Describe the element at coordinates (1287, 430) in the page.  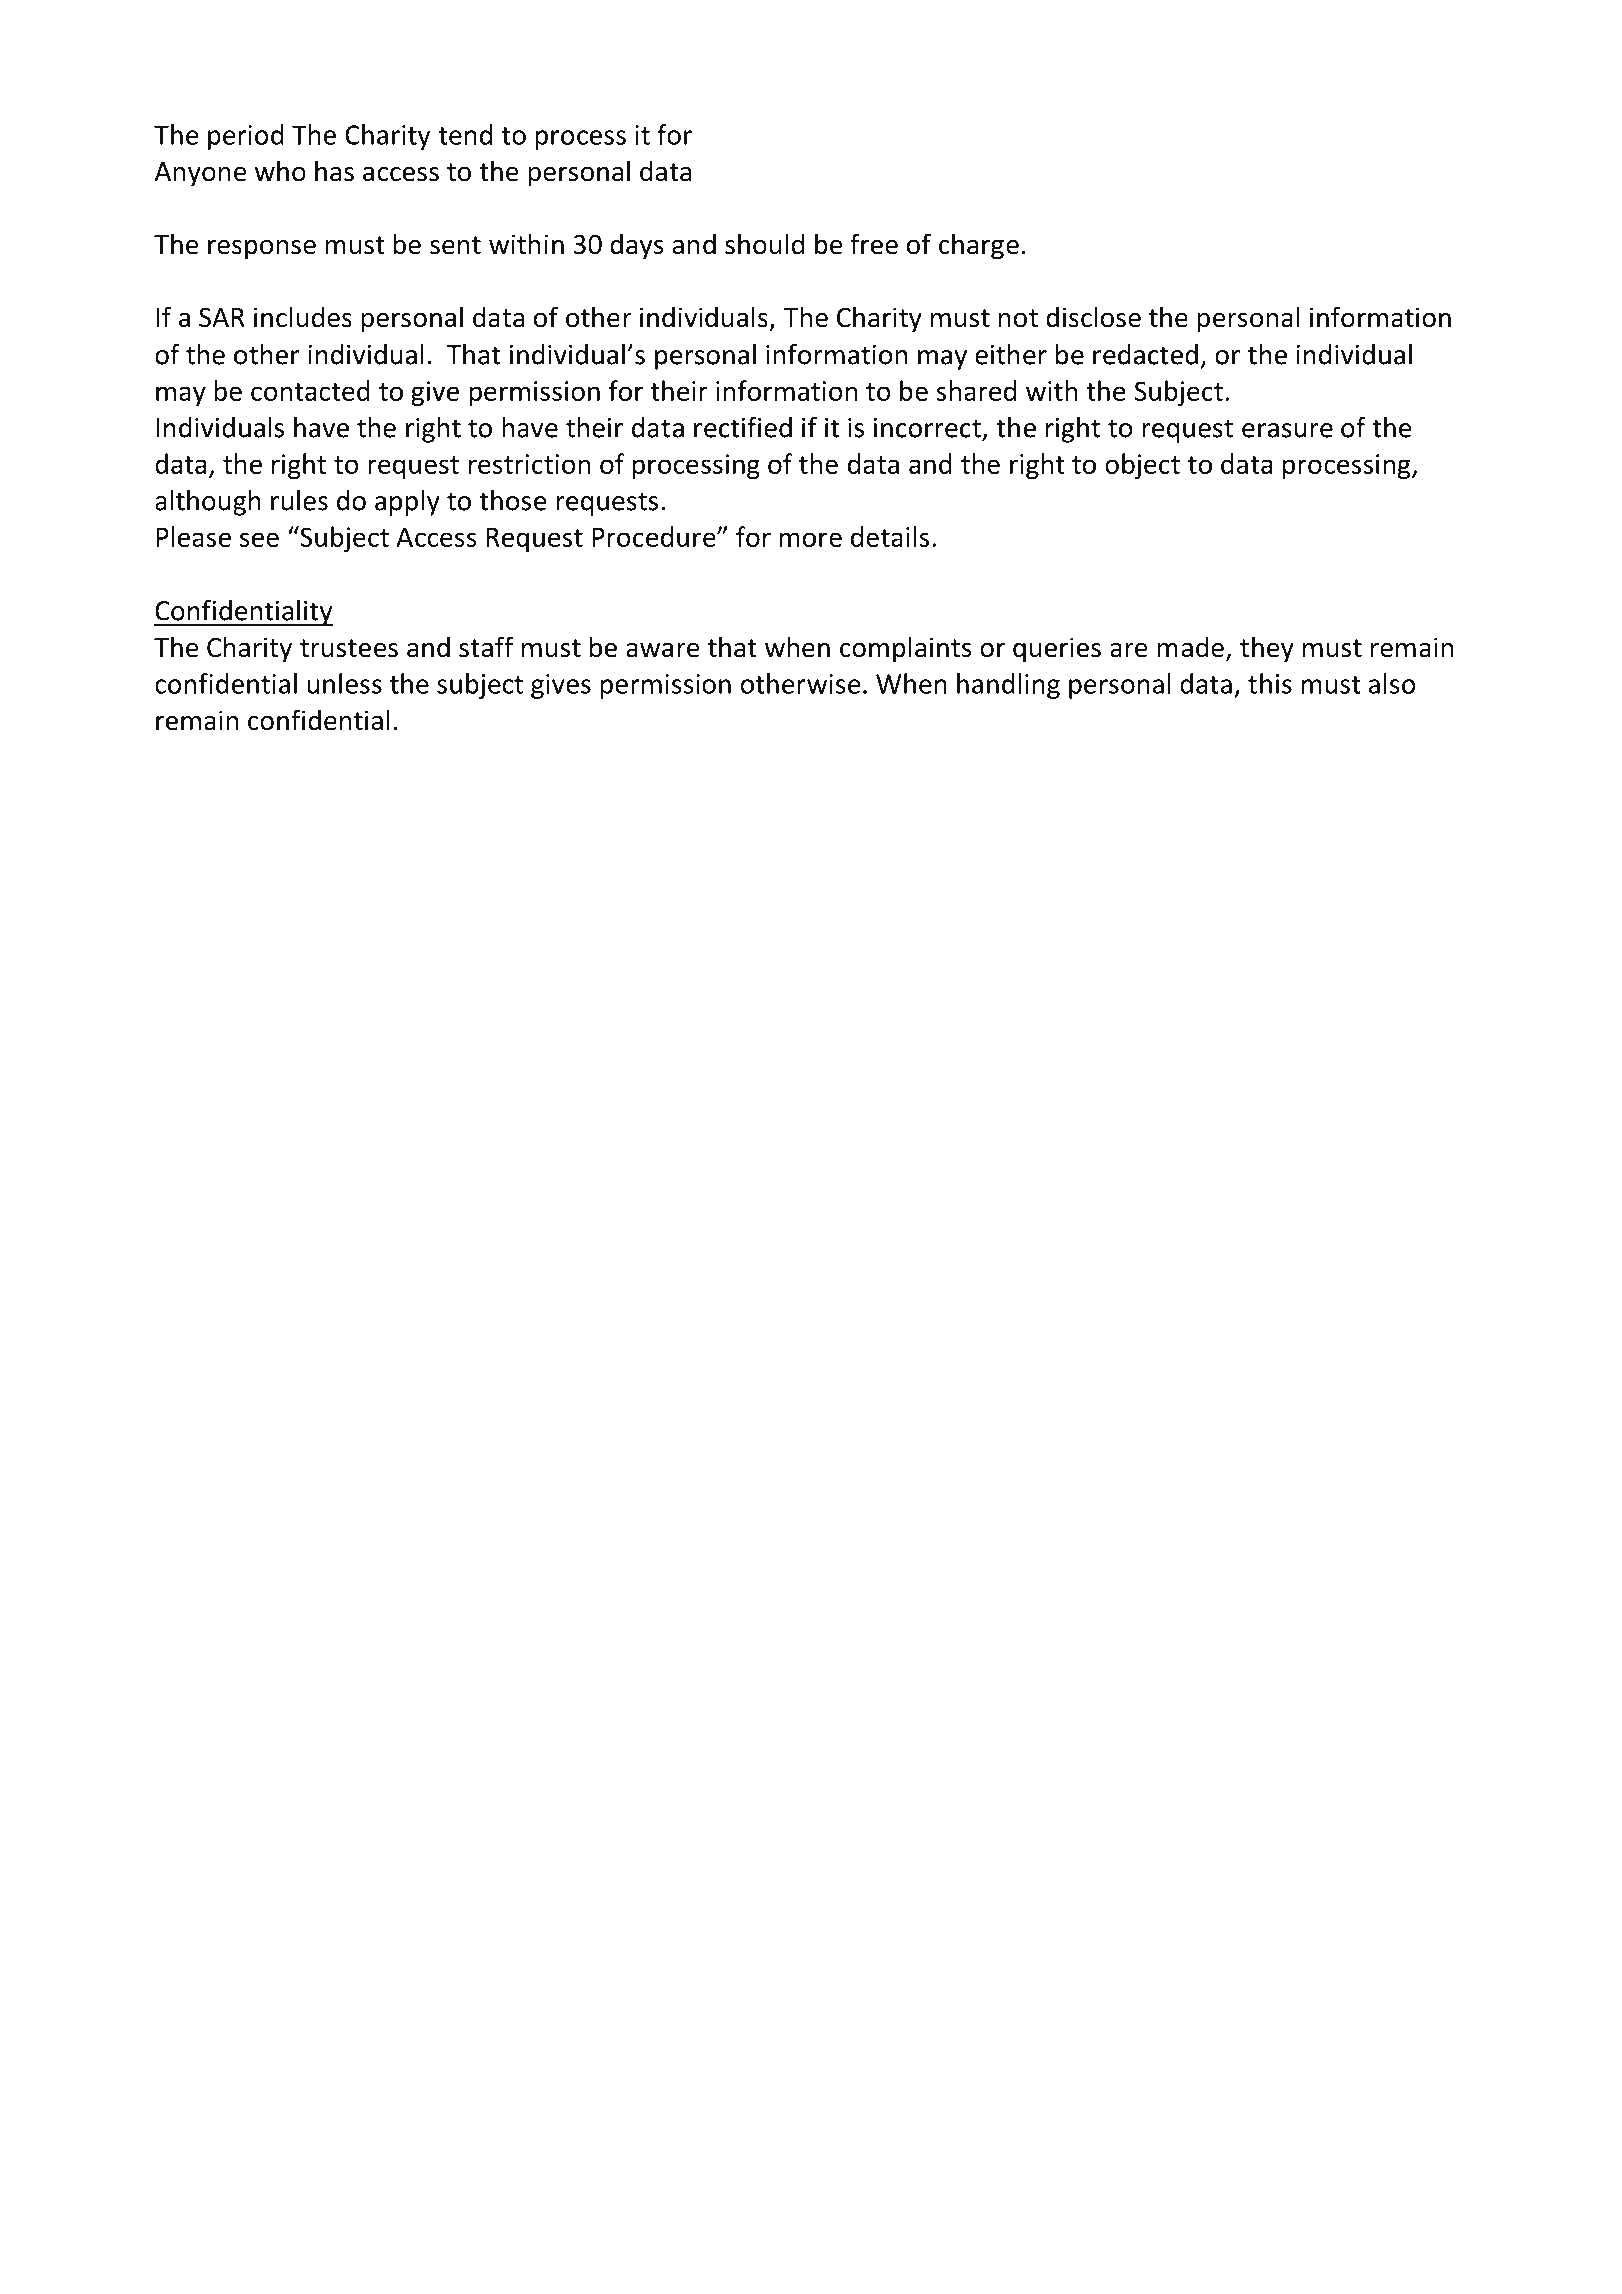
I see `erasure` at that location.
